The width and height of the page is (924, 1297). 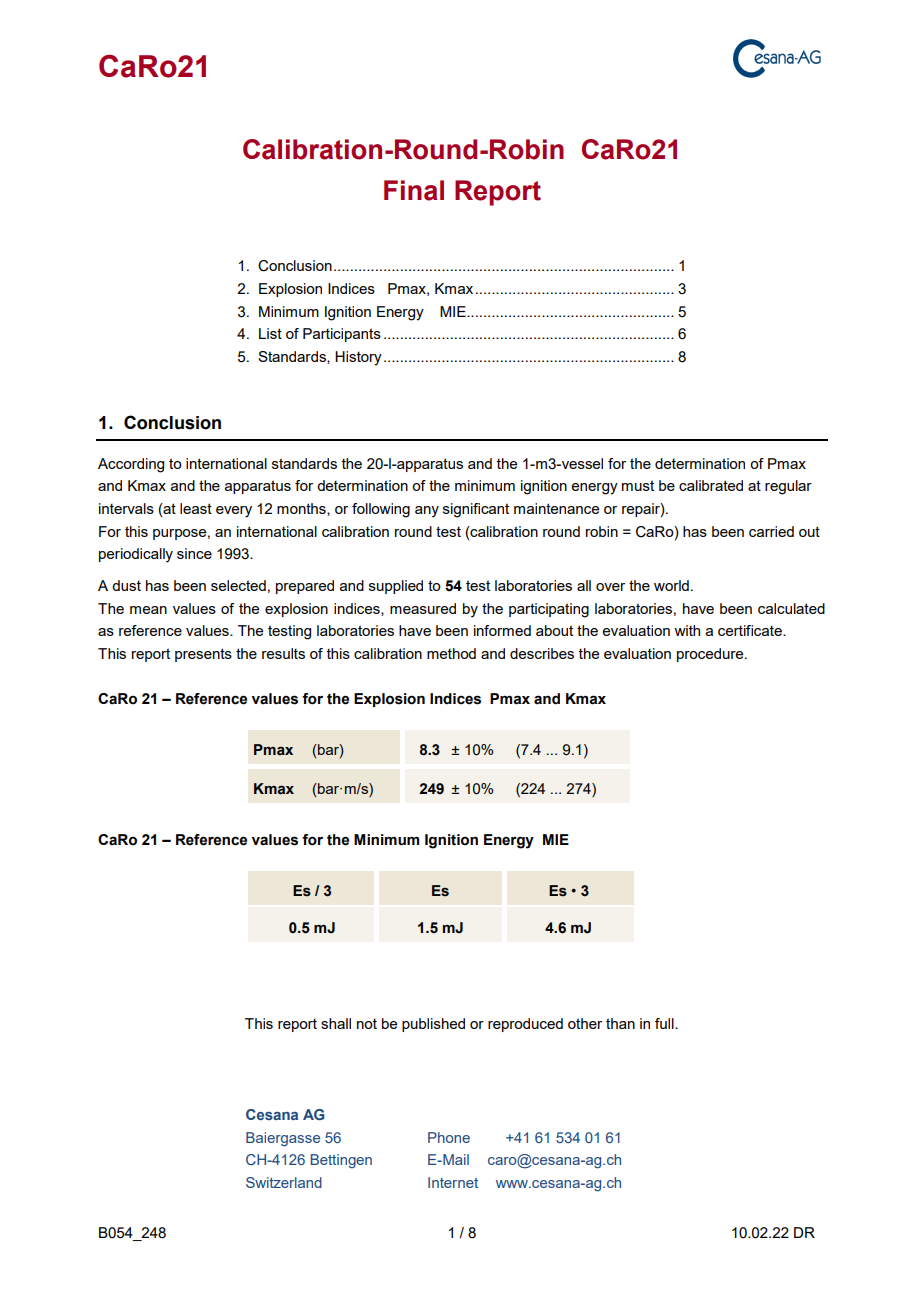 I want to click on procedure, so click(x=711, y=655).
